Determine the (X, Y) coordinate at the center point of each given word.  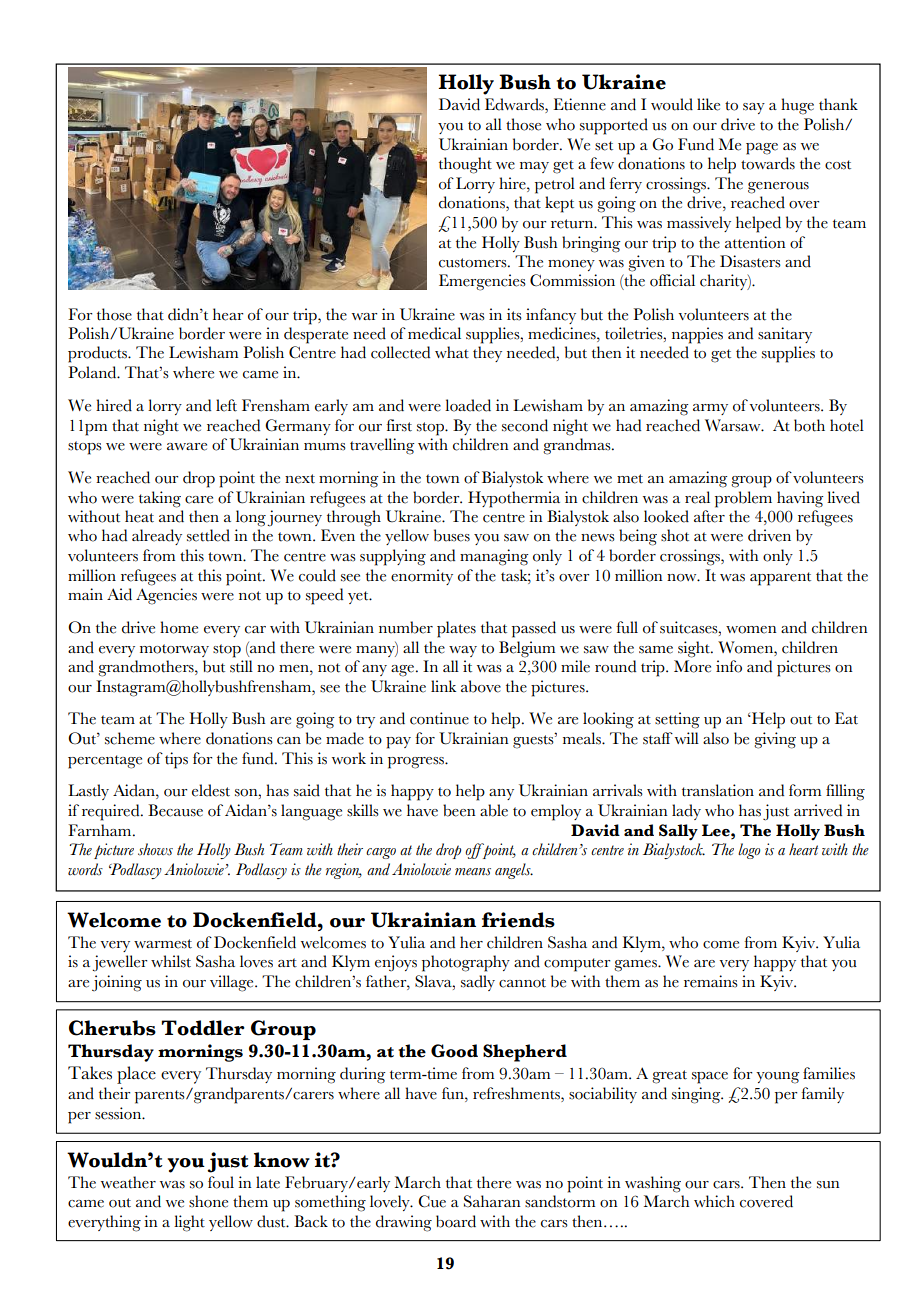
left (226, 405)
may (534, 167)
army (710, 409)
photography (466, 963)
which (714, 1201)
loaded (468, 405)
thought (465, 165)
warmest (163, 944)
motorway (174, 650)
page (762, 149)
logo (749, 851)
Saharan (492, 1201)
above (481, 686)
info (729, 666)
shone (208, 1201)
